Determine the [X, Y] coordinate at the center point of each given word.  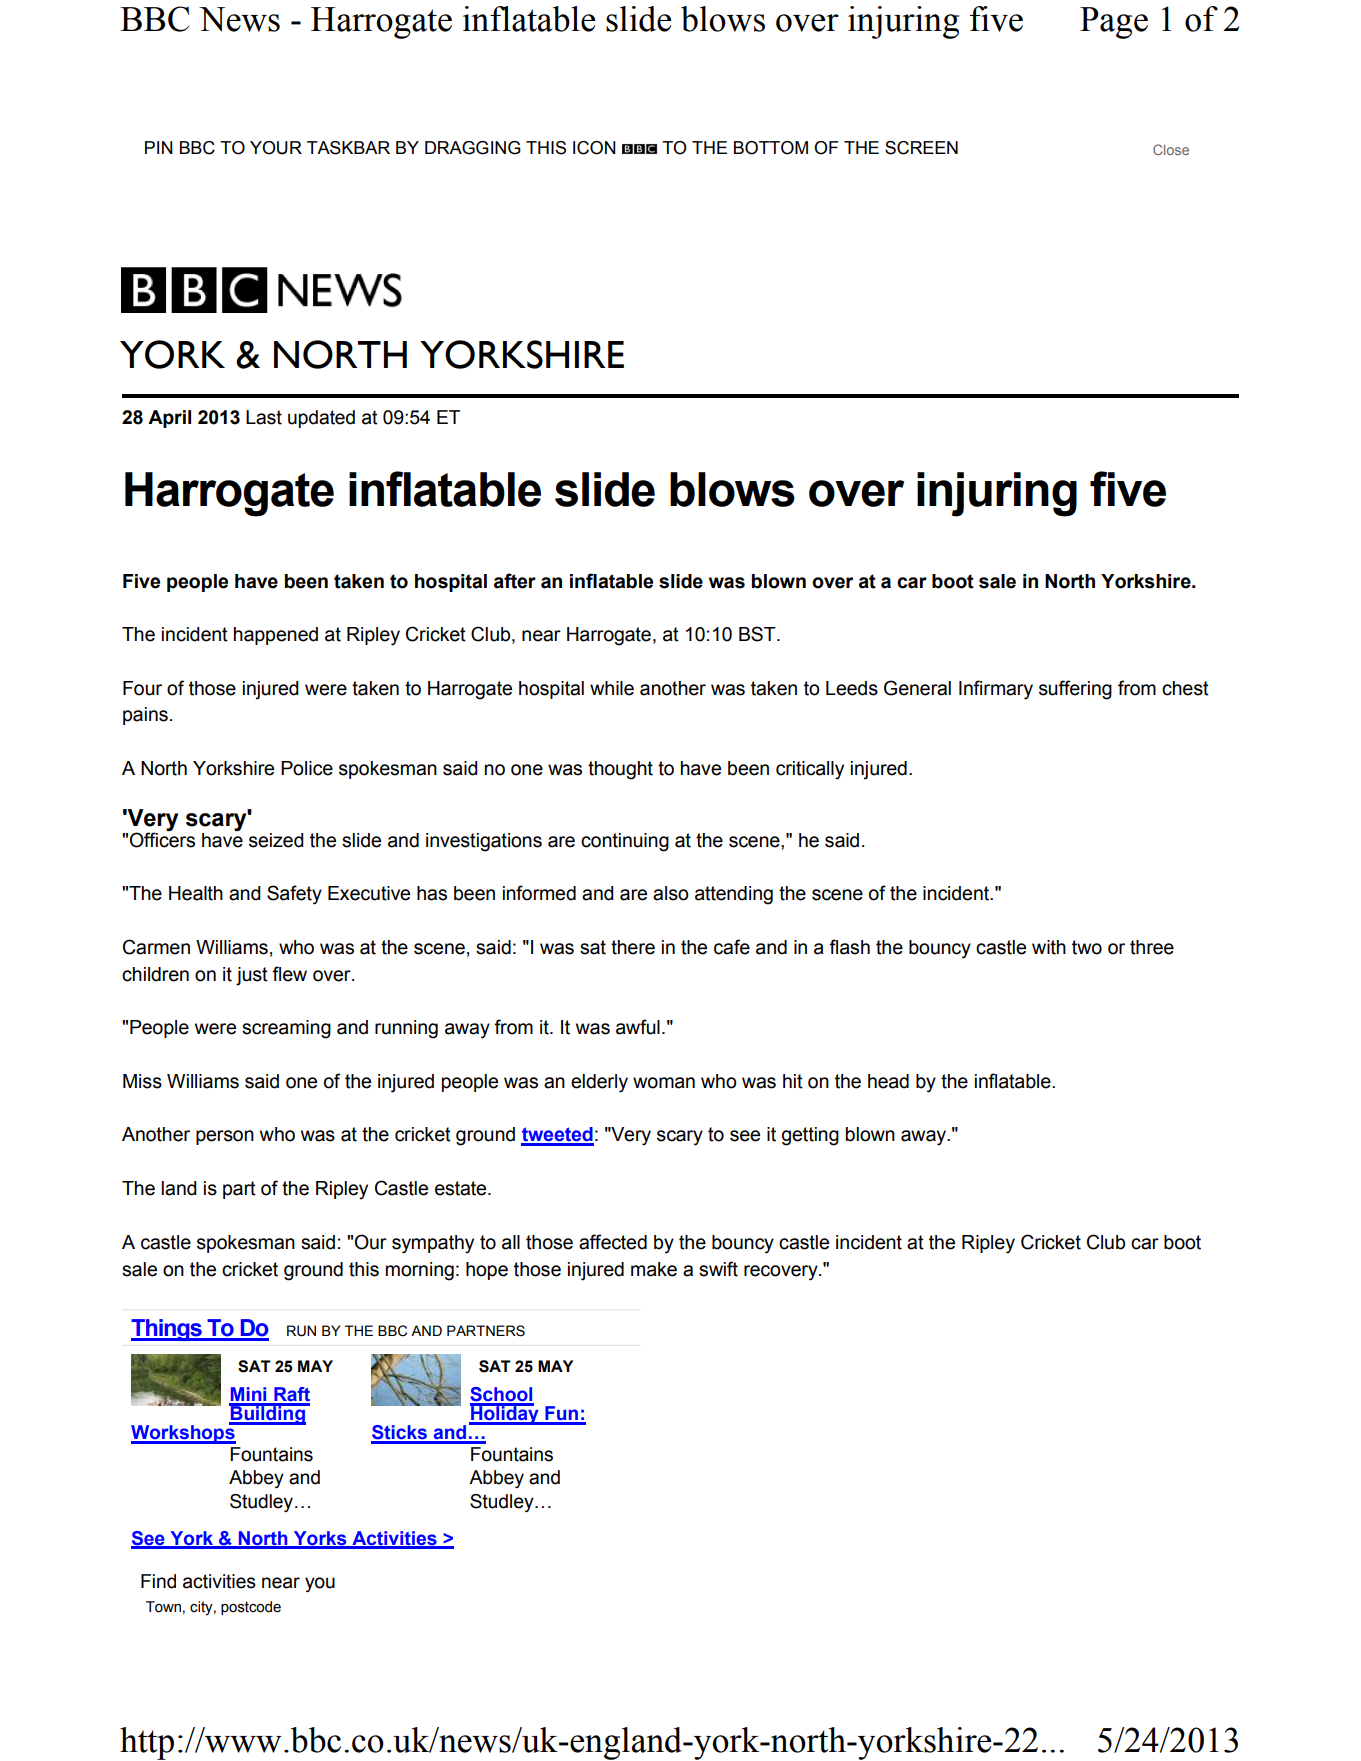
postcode [251, 1608]
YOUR [276, 148]
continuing [625, 842]
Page [1114, 23]
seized [276, 840]
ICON [594, 148]
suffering [1075, 690]
